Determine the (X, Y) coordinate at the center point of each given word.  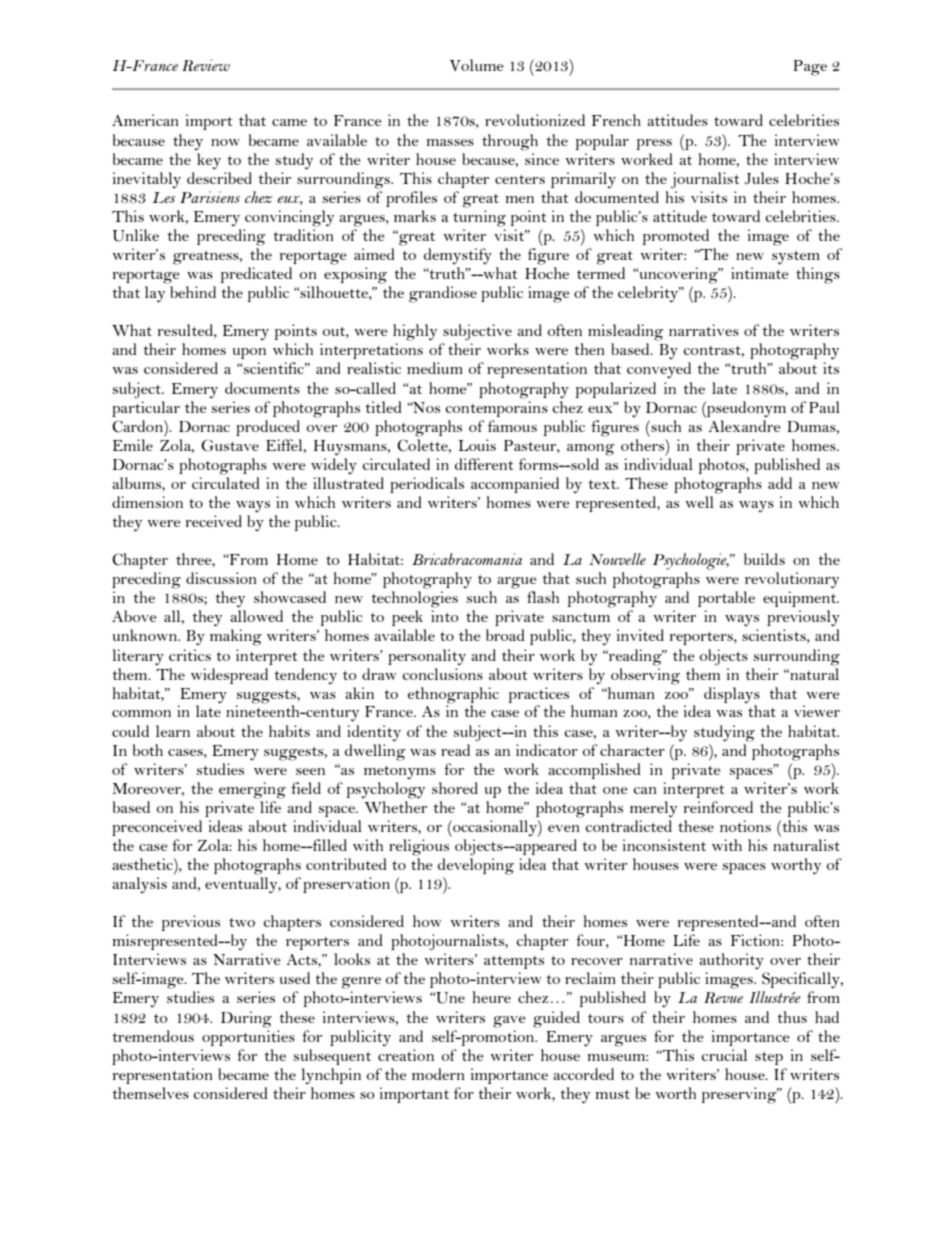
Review (206, 65)
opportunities (248, 1038)
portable (726, 599)
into (445, 616)
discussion (221, 578)
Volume (477, 65)
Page (810, 68)
